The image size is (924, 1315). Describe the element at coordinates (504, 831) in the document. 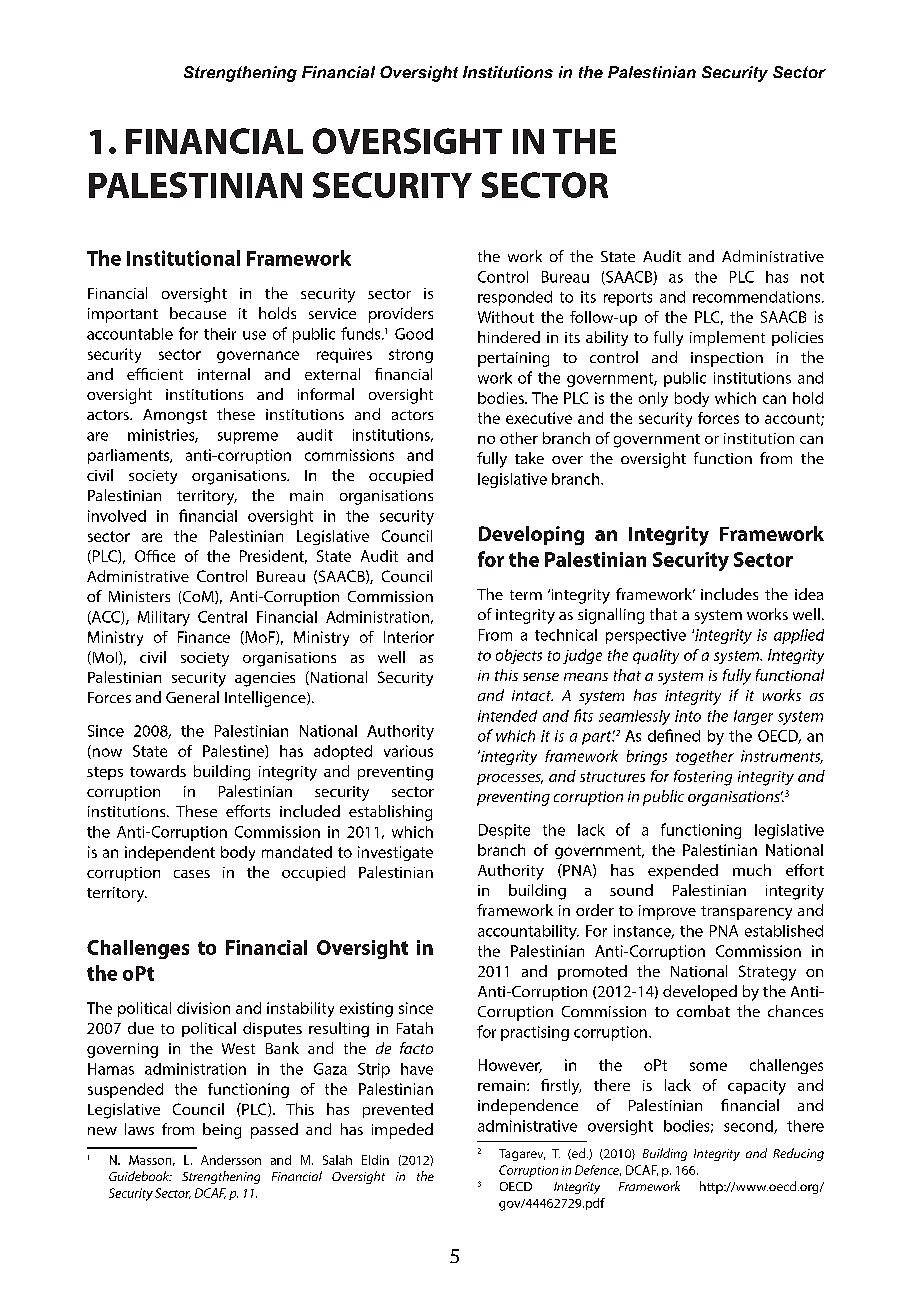

I see `Despite` at that location.
